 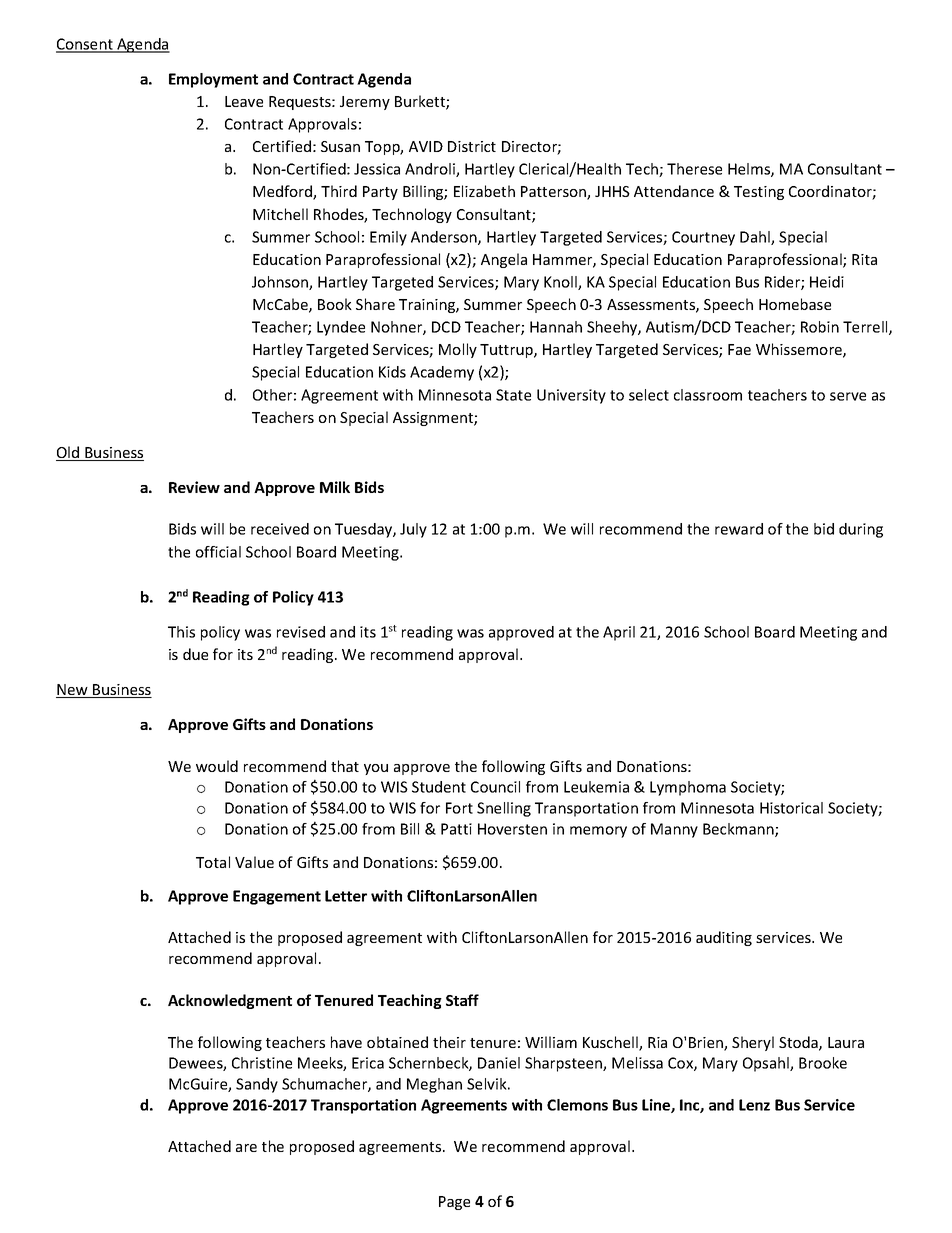 What do you see at coordinates (694, 169) in the screenshot?
I see `Therese` at bounding box center [694, 169].
